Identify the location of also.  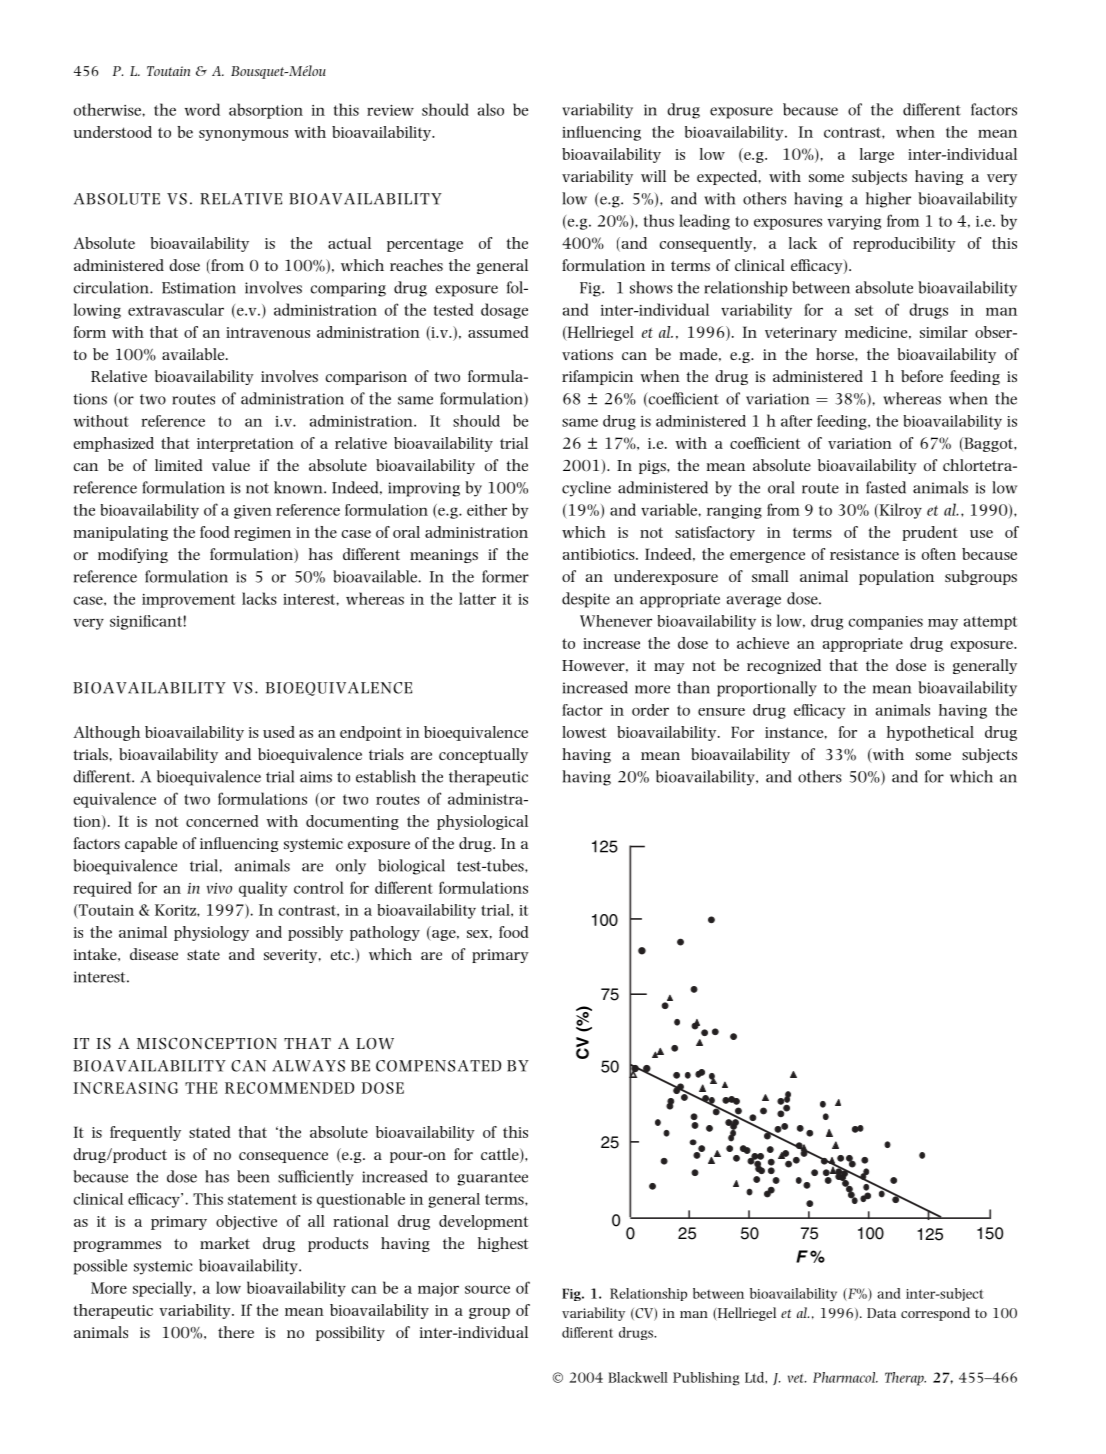
(491, 109).
